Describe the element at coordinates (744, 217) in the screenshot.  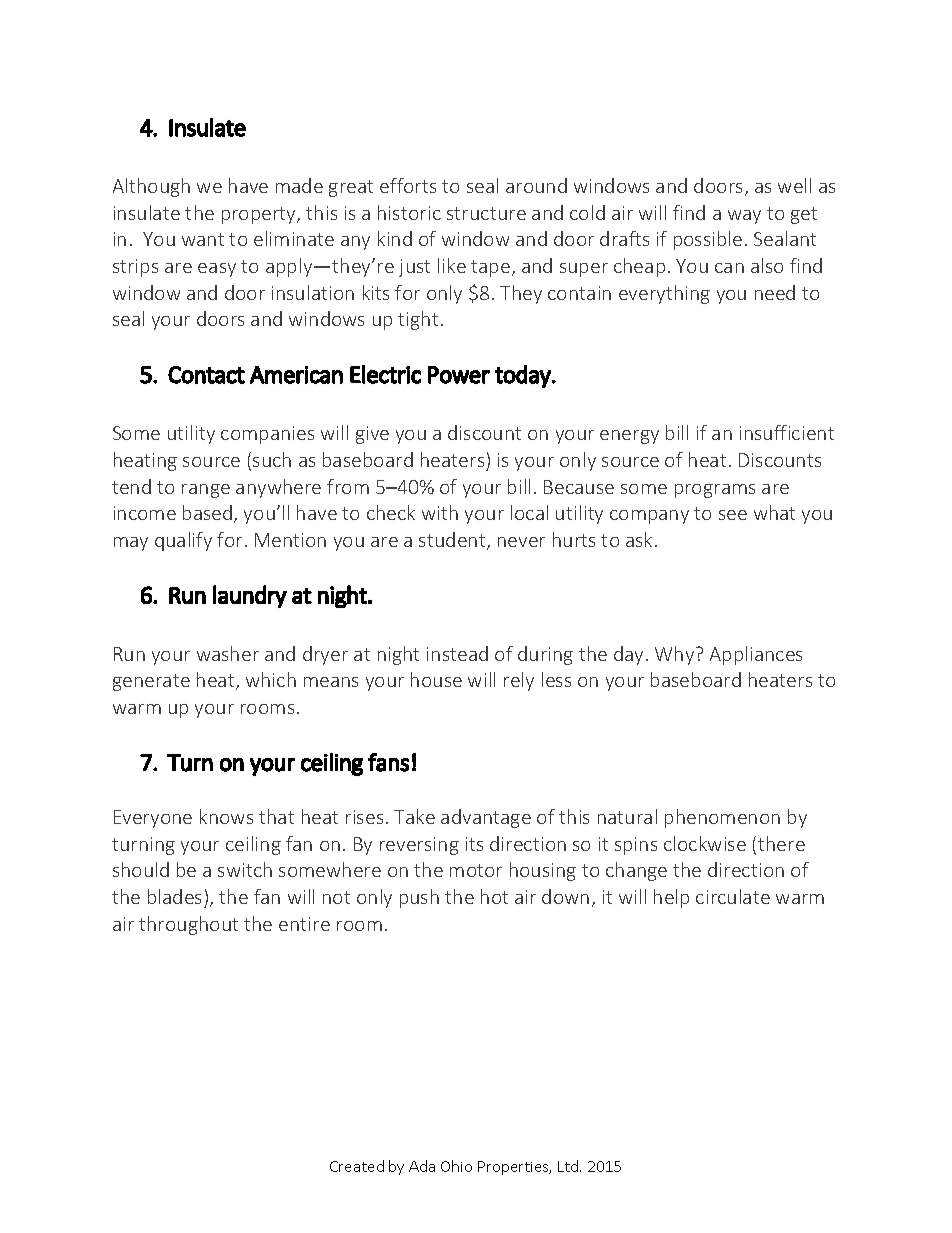
I see `way` at that location.
